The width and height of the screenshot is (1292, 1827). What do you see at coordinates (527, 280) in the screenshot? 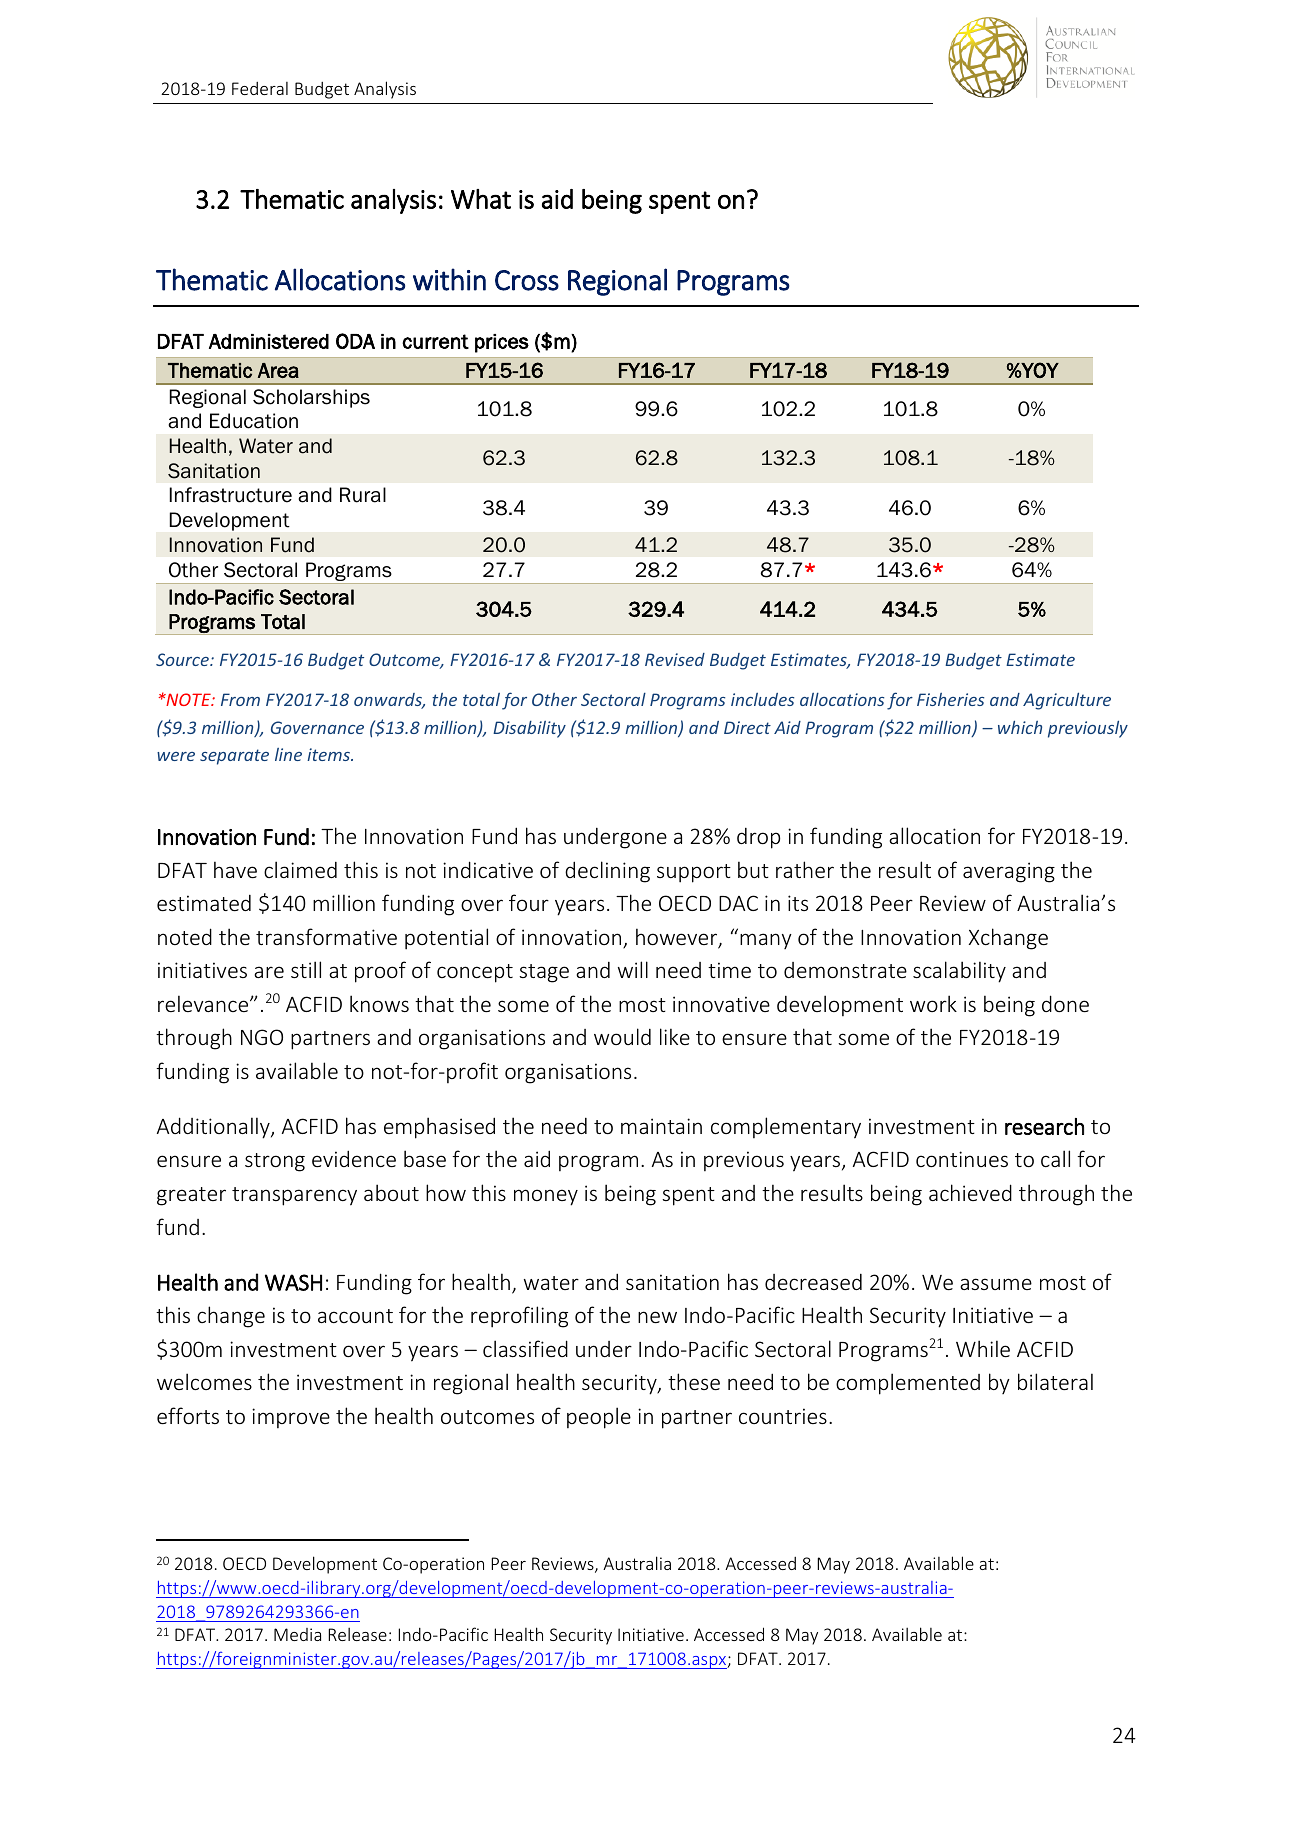
I see `Cross` at bounding box center [527, 280].
